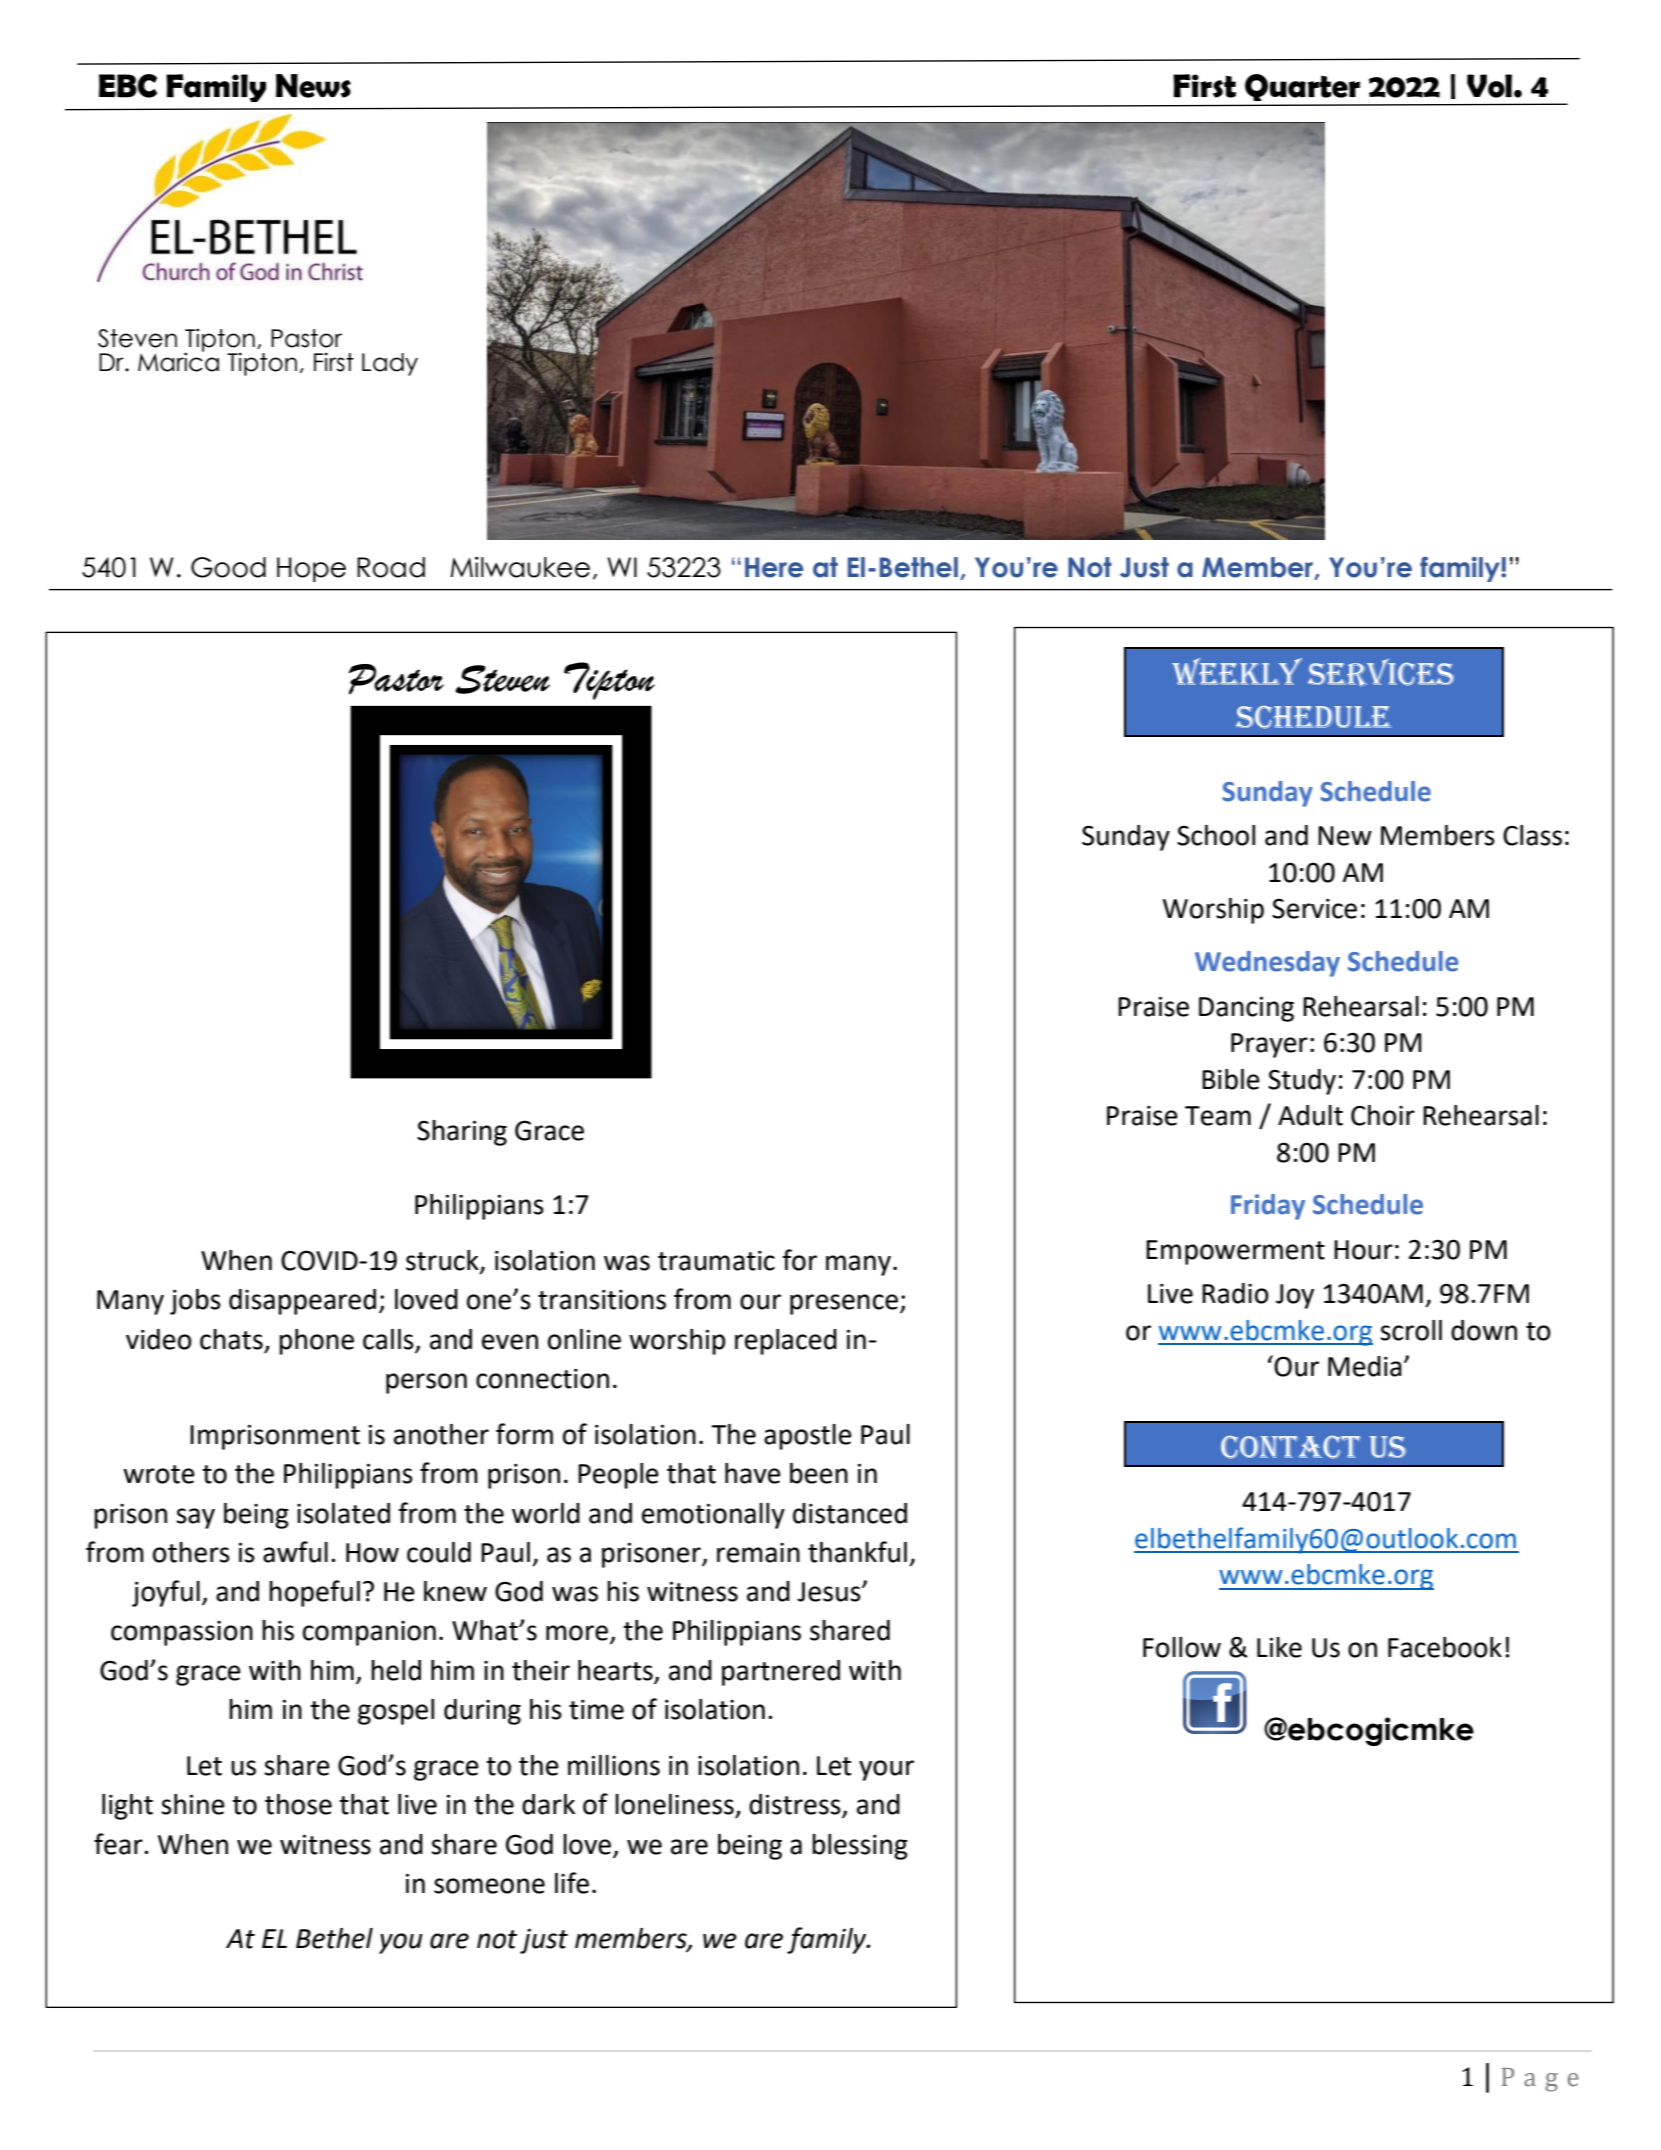 This screenshot has height=2150, width=1661. What do you see at coordinates (462, 1133) in the screenshot?
I see `Sharing` at bounding box center [462, 1133].
